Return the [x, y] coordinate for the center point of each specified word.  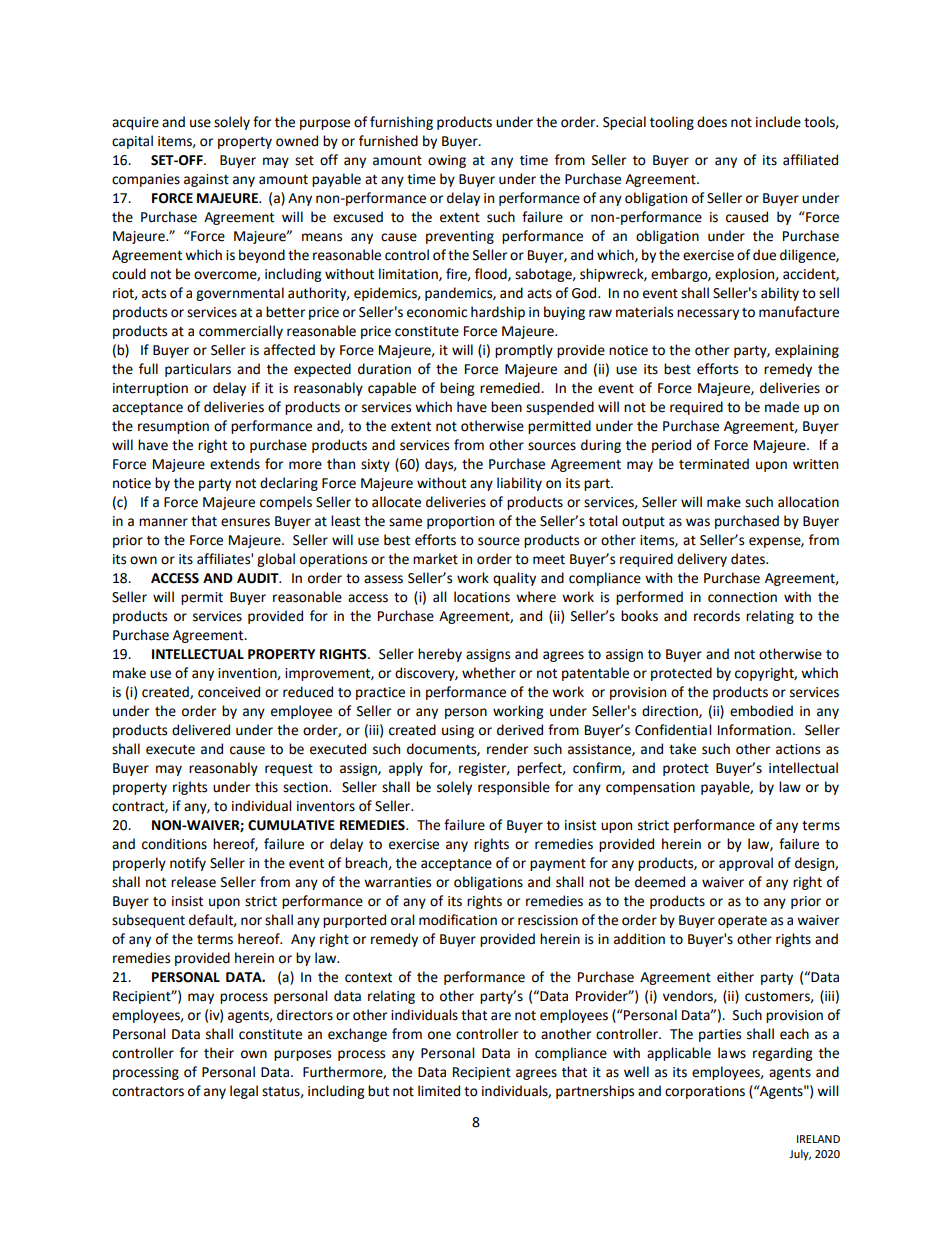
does [712, 122]
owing [447, 161]
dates [749, 559]
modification [458, 920]
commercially [241, 332]
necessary [708, 314]
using [458, 731]
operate [742, 922]
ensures [245, 522]
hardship [498, 313]
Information [754, 730]
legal [244, 1092]
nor [251, 921]
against [206, 180]
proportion [460, 522]
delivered [201, 730]
